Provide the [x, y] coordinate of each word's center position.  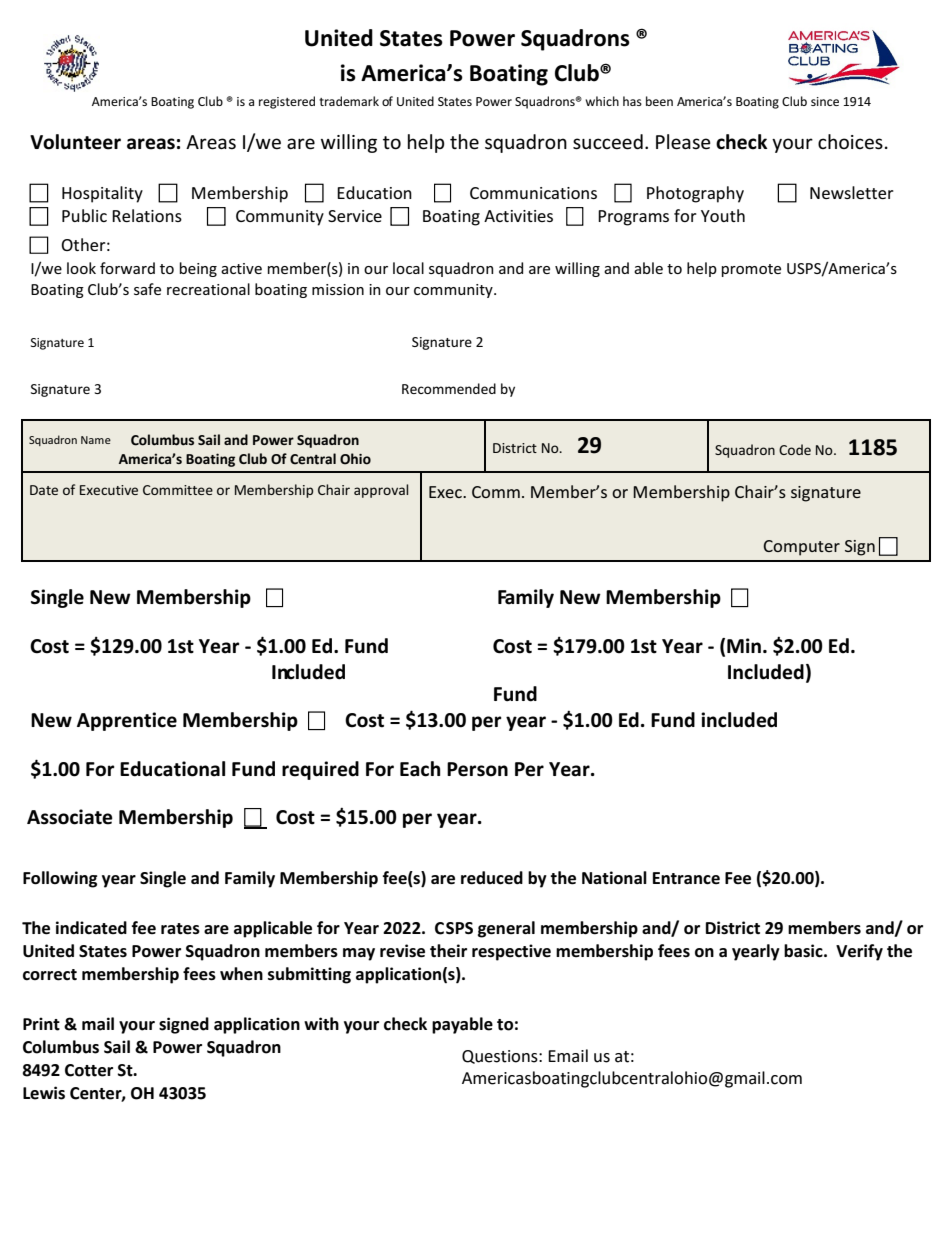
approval [381, 491]
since [825, 101]
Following [60, 879]
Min [744, 645]
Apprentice [127, 721]
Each [420, 769]
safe [147, 289]
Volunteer [75, 142]
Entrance [686, 878]
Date [44, 490]
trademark [349, 101]
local [408, 268]
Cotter [89, 1070]
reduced [492, 878]
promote [751, 270]
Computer [801, 548]
